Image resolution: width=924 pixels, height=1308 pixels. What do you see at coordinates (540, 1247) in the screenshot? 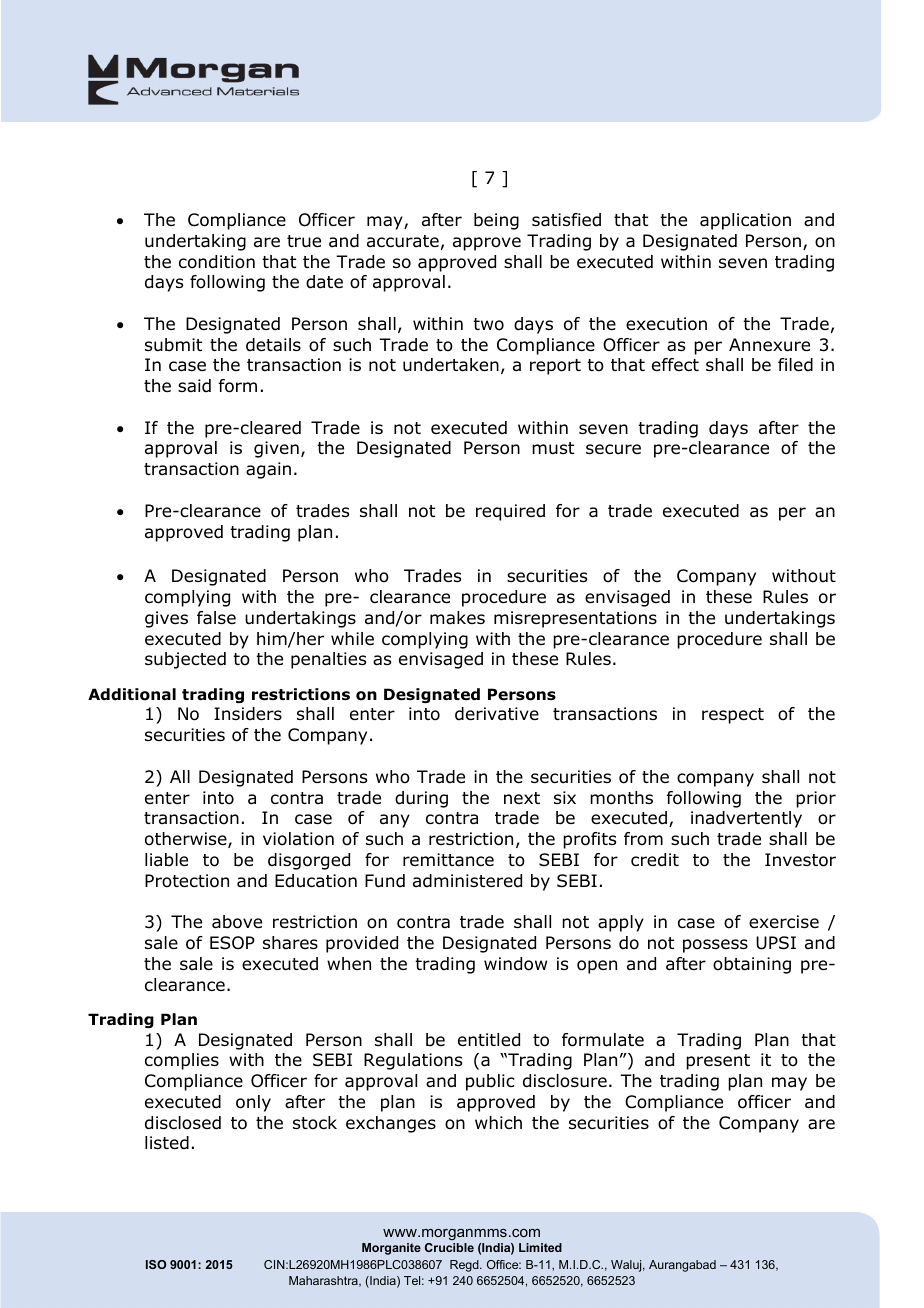
I see `Limited` at bounding box center [540, 1247].
